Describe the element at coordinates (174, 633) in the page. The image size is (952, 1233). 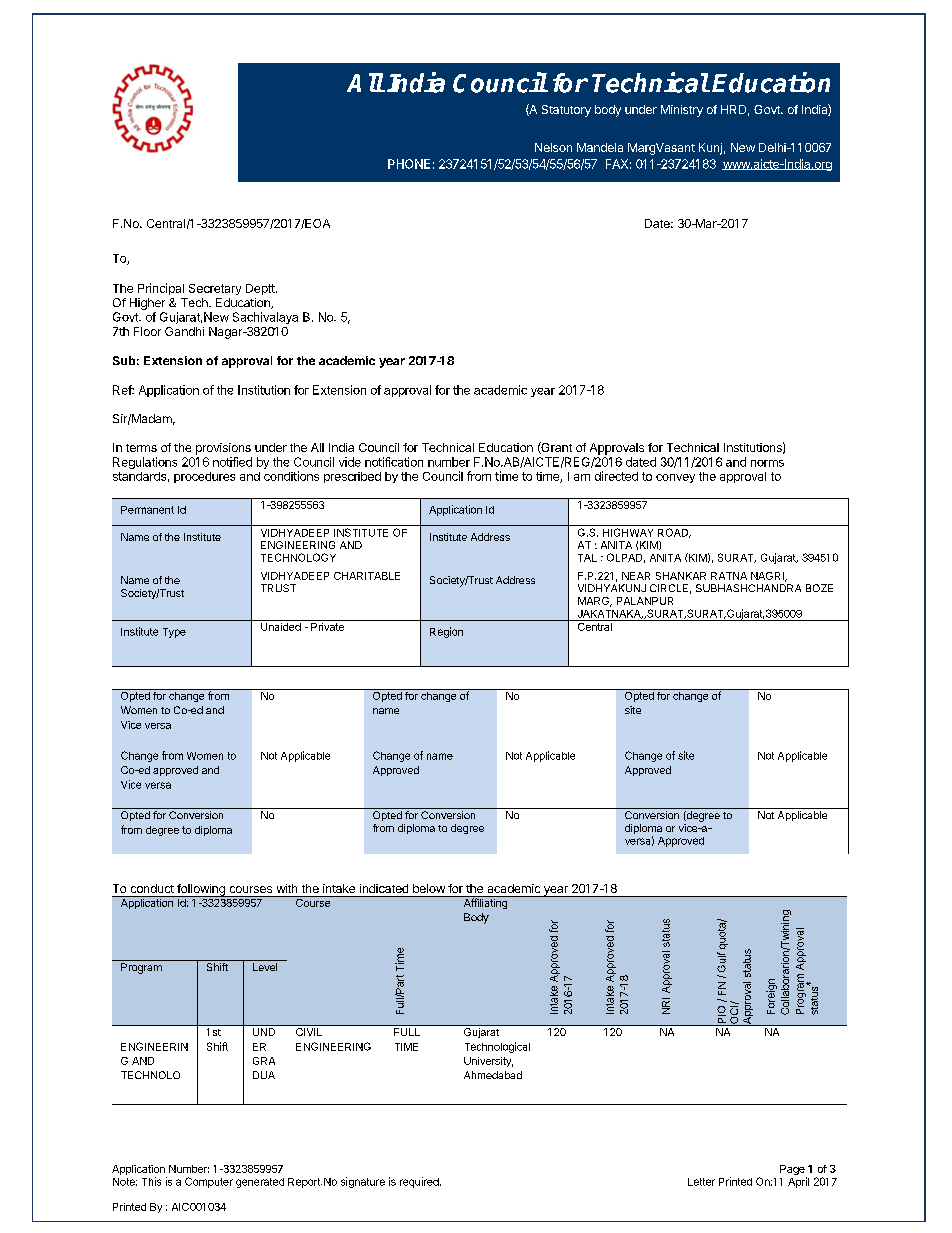
I see `Type` at that location.
